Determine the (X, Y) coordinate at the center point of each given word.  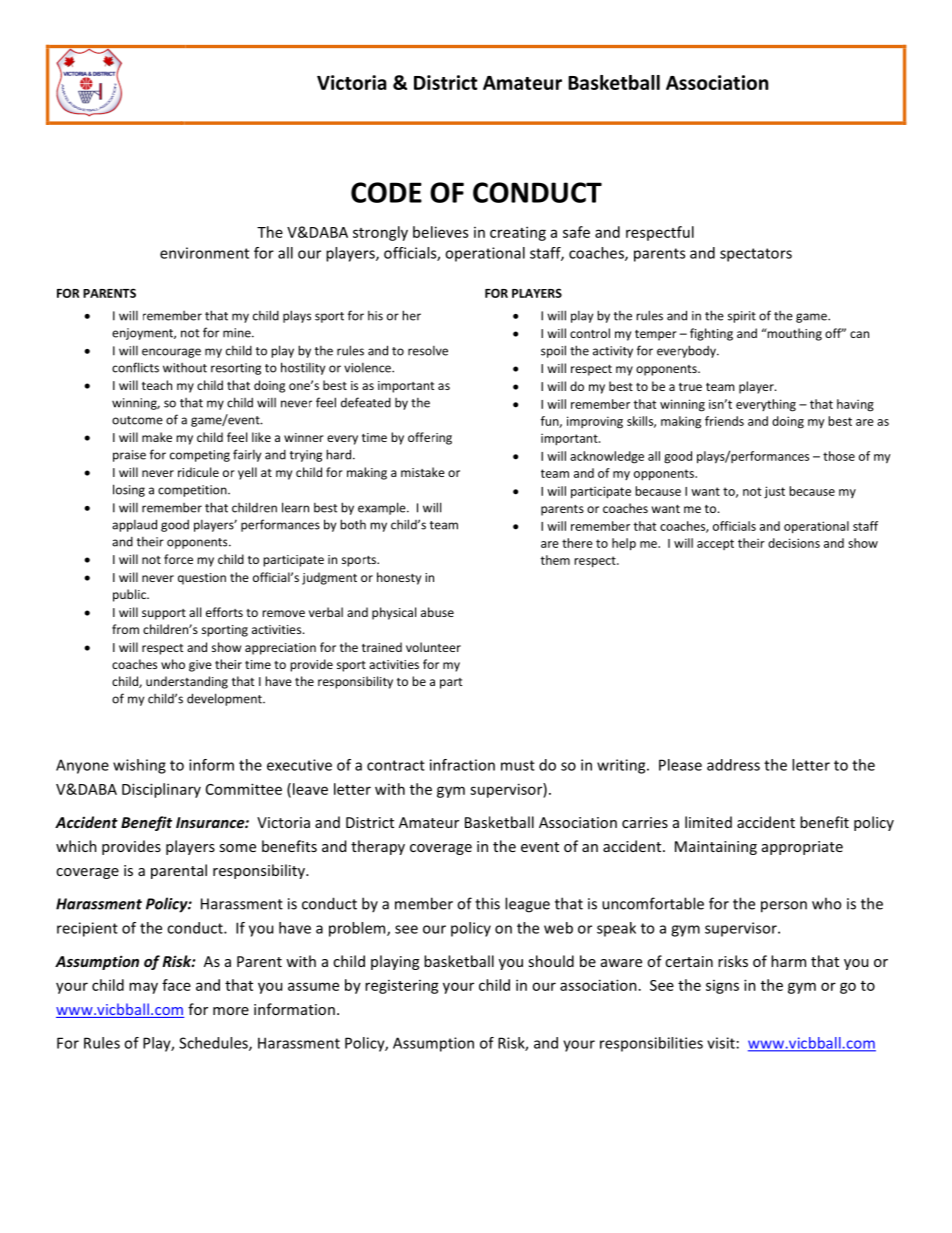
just (774, 492)
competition (193, 491)
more (231, 1011)
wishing (139, 766)
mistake (423, 472)
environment (204, 253)
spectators (756, 255)
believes (440, 232)
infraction (462, 765)
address (733, 765)
